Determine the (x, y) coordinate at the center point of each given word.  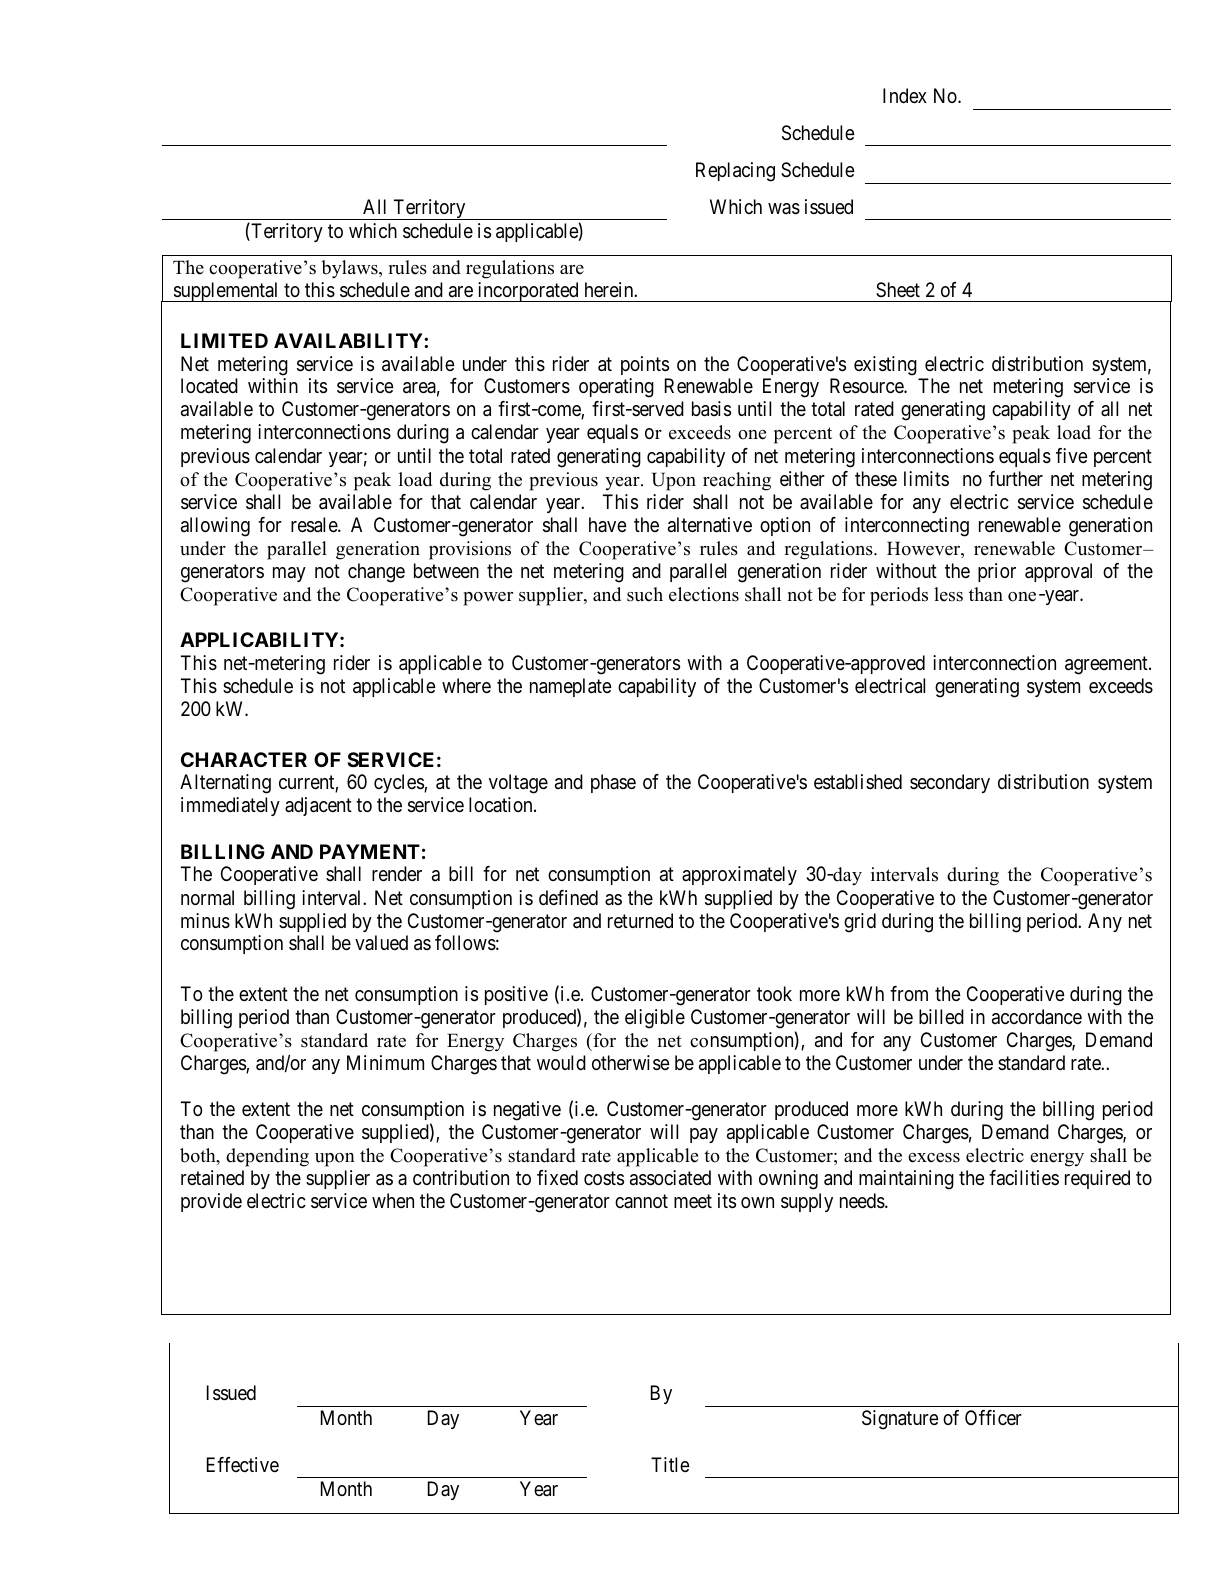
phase (613, 783)
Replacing (735, 172)
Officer (993, 1417)
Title (670, 1464)
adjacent (318, 806)
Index (905, 95)
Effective (243, 1464)
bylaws (350, 269)
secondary (950, 783)
